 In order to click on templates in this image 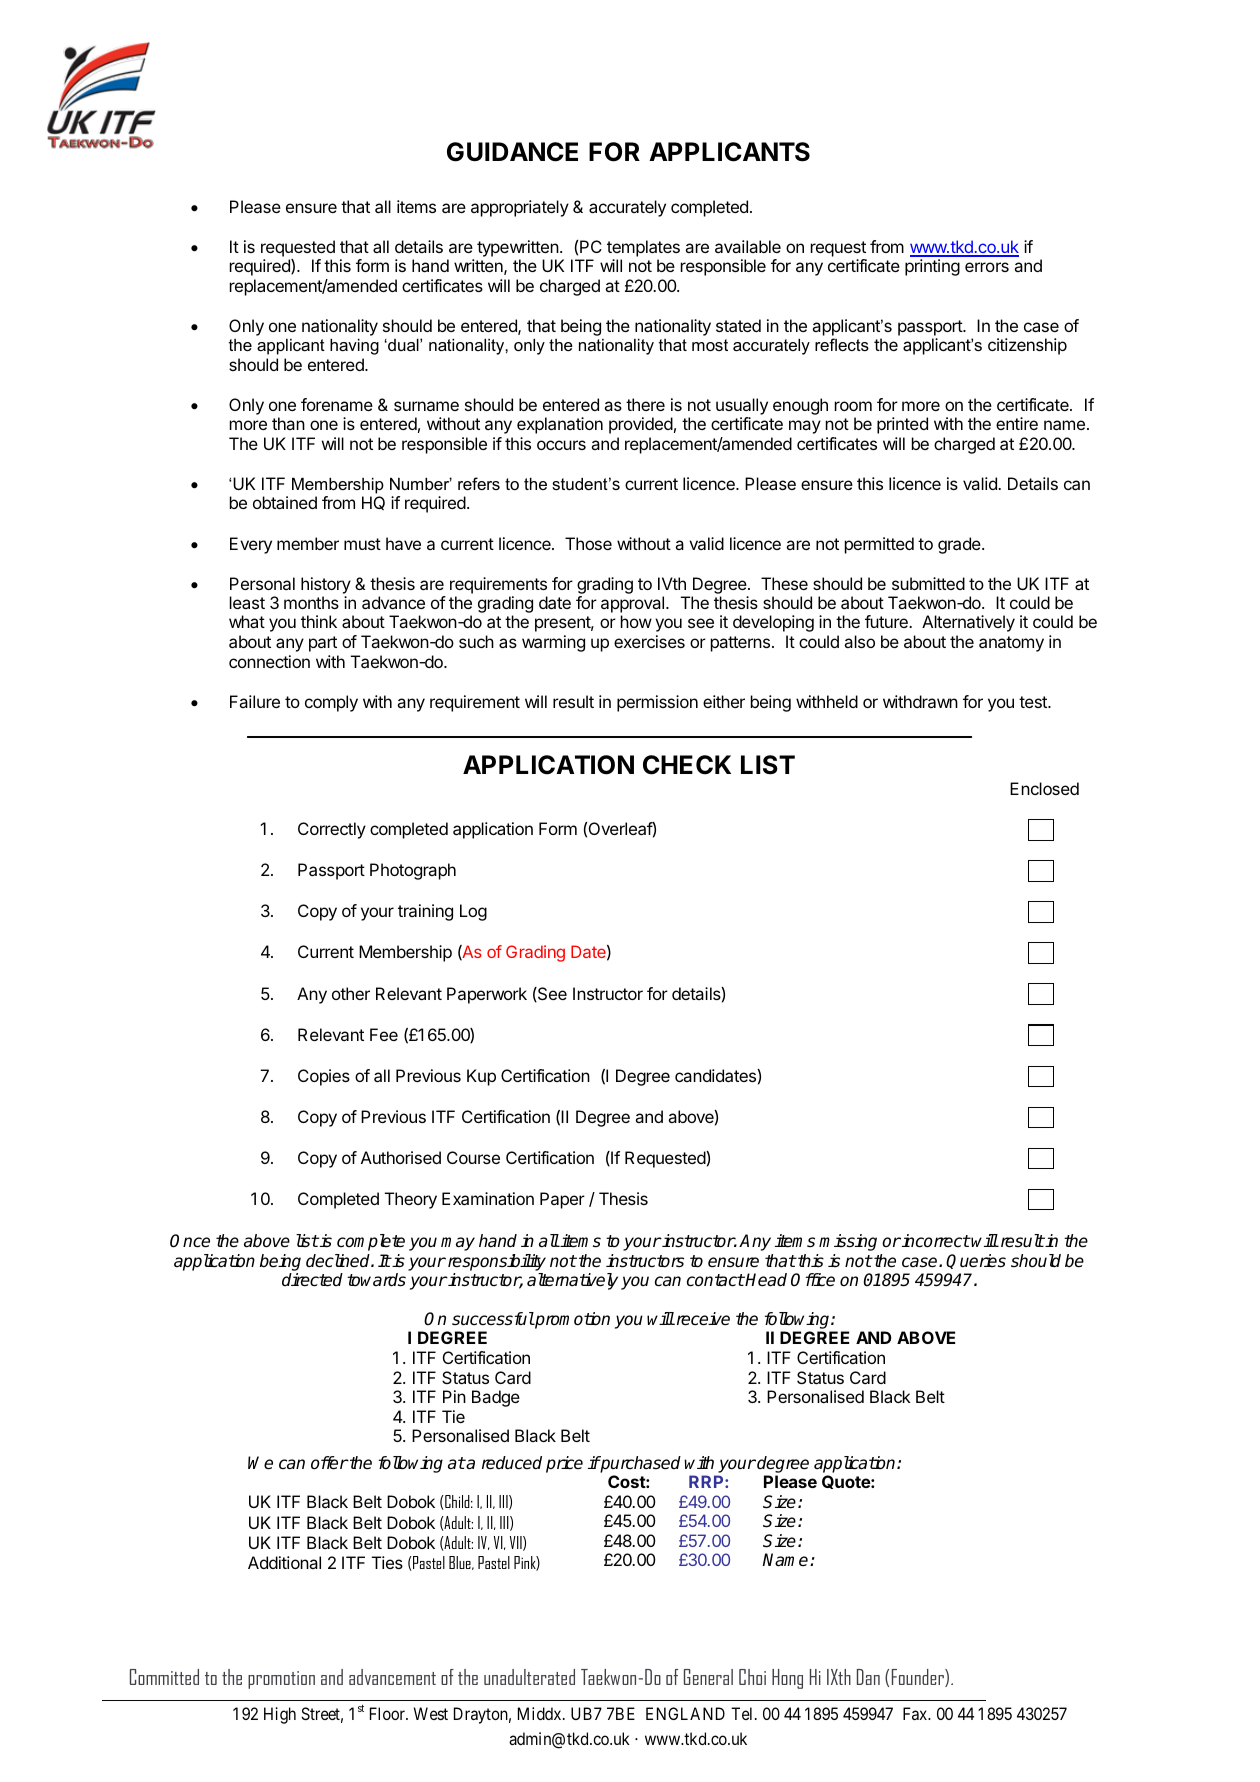, I will do `click(643, 248)`.
